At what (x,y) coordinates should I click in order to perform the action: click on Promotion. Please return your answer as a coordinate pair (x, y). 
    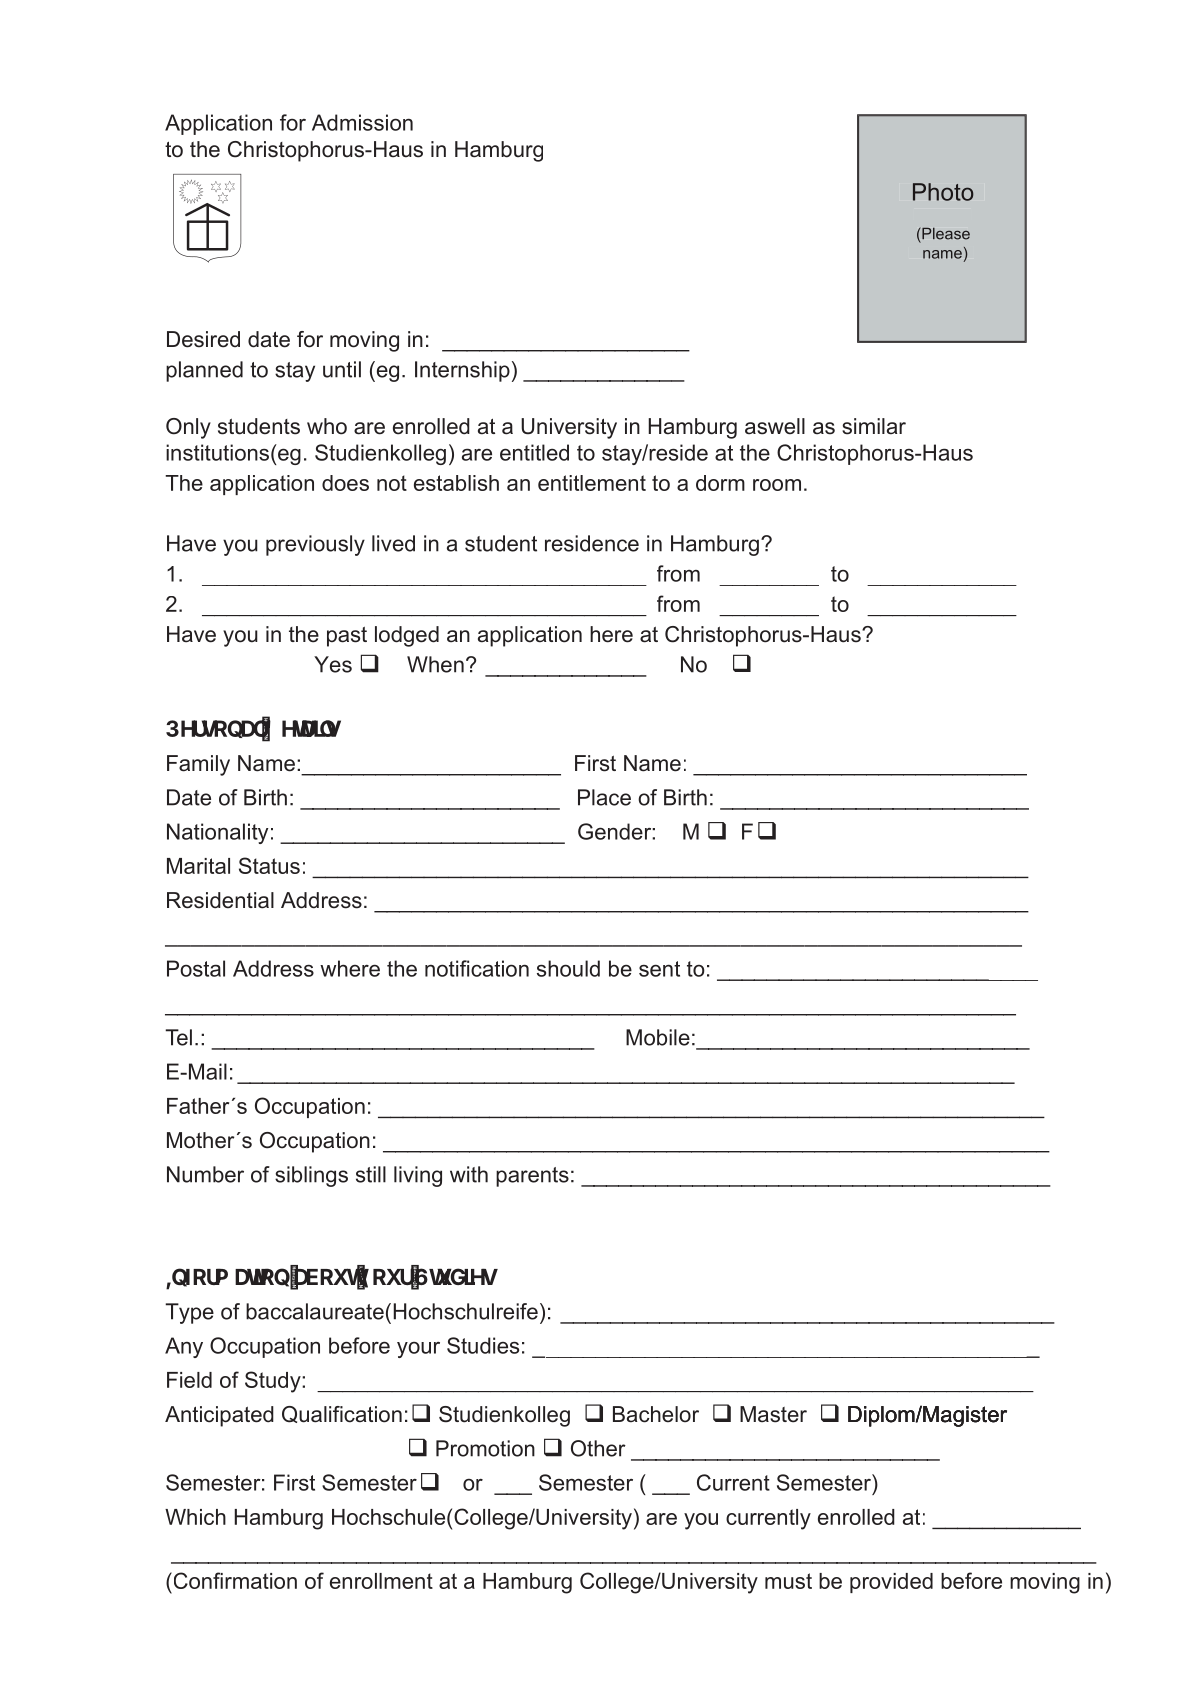
    Looking at the image, I should click on (485, 1448).
